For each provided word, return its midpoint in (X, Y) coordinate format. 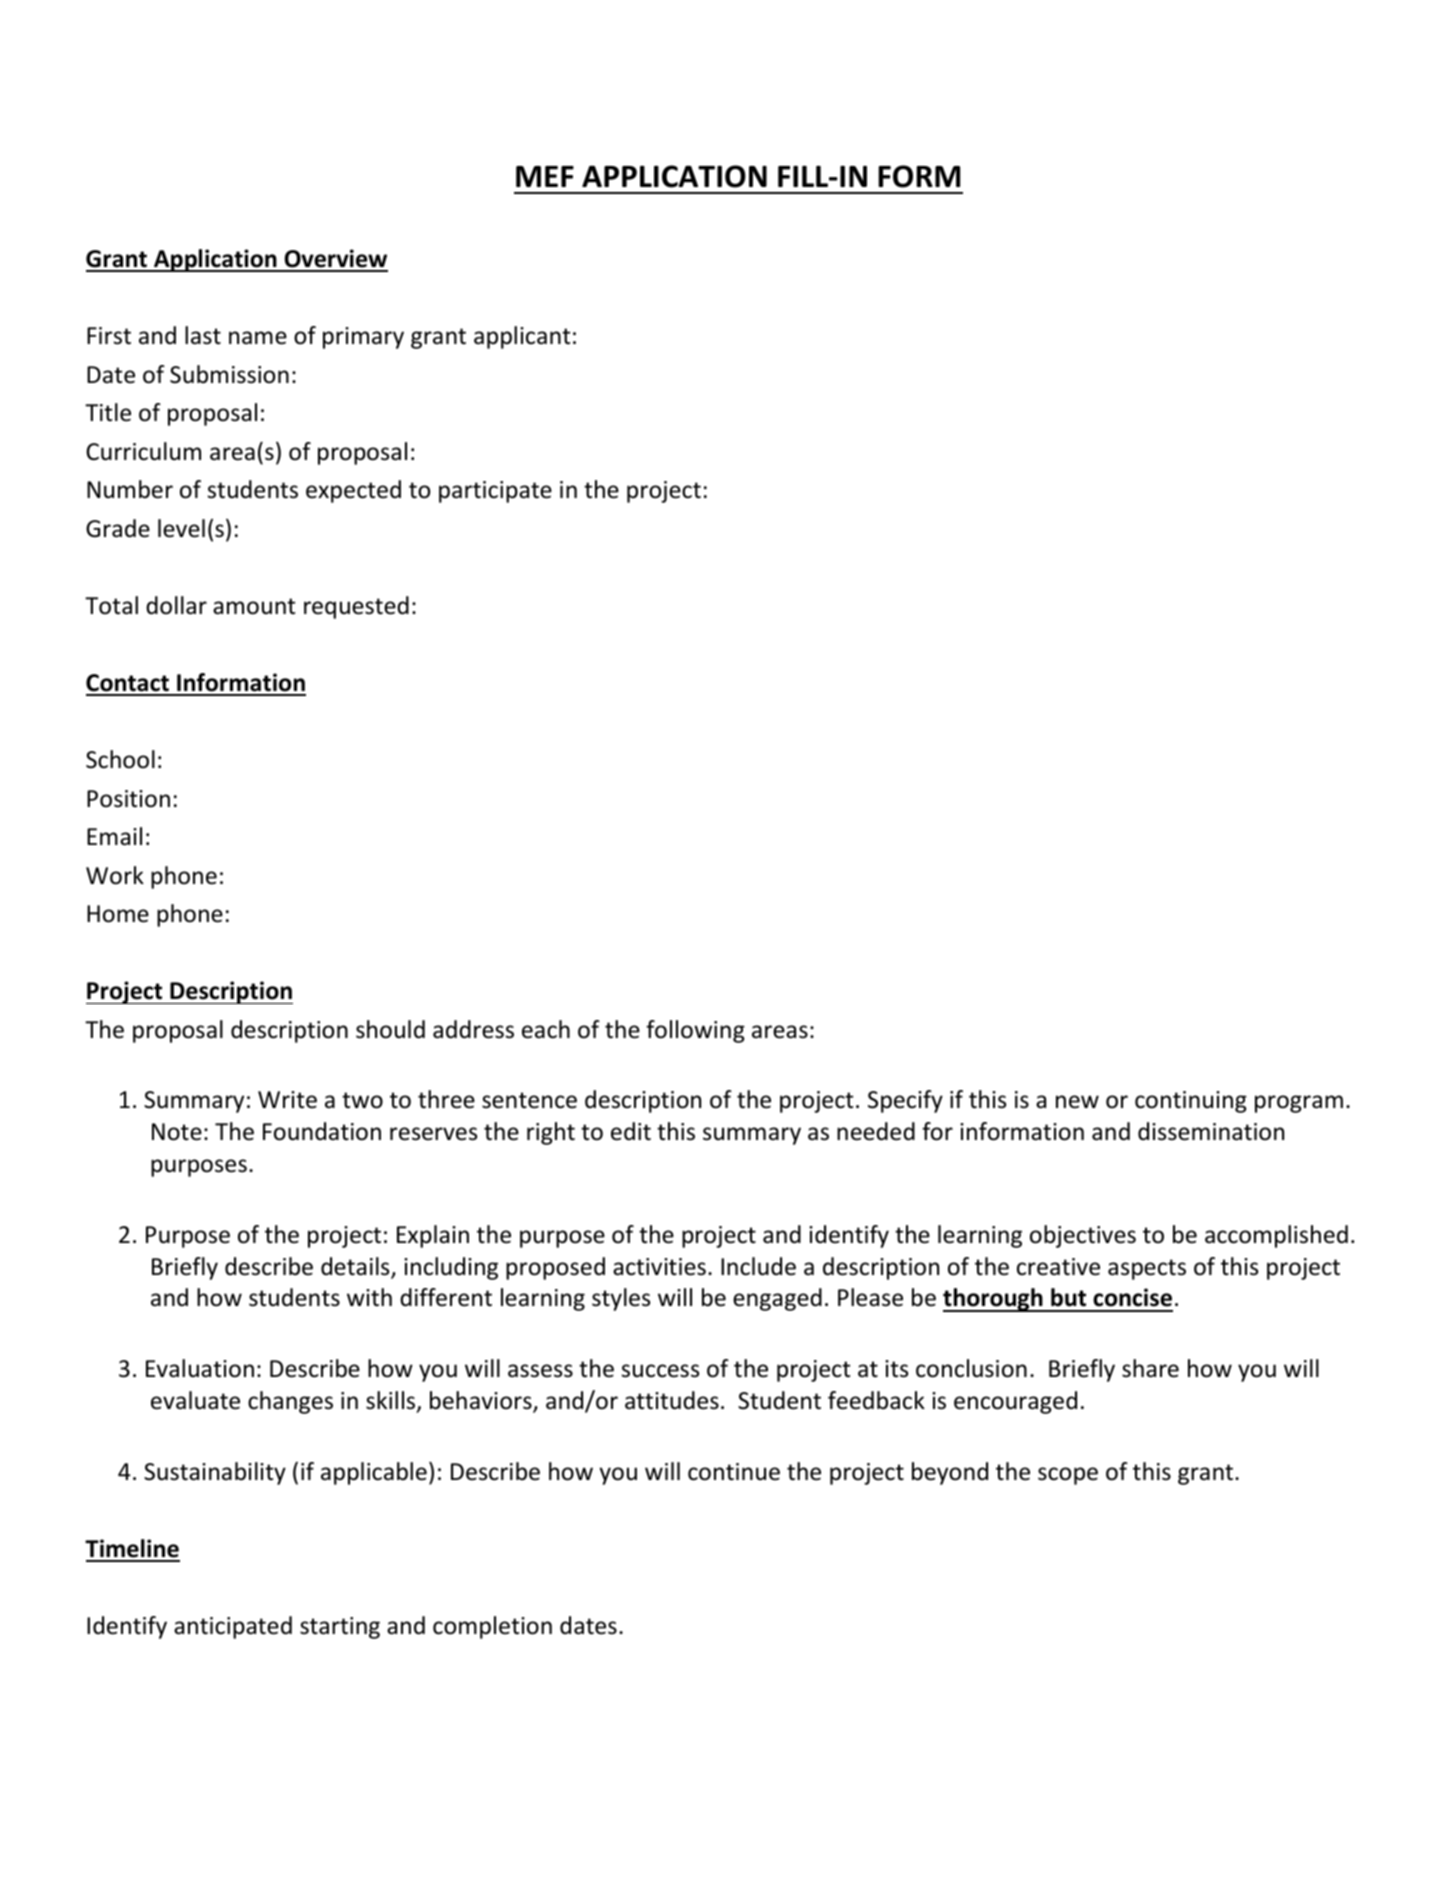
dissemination (1211, 1131)
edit (631, 1131)
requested (356, 607)
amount (254, 606)
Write (287, 1100)
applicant (522, 337)
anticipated (233, 1627)
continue (734, 1472)
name (258, 338)
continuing (1191, 1102)
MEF (545, 176)
